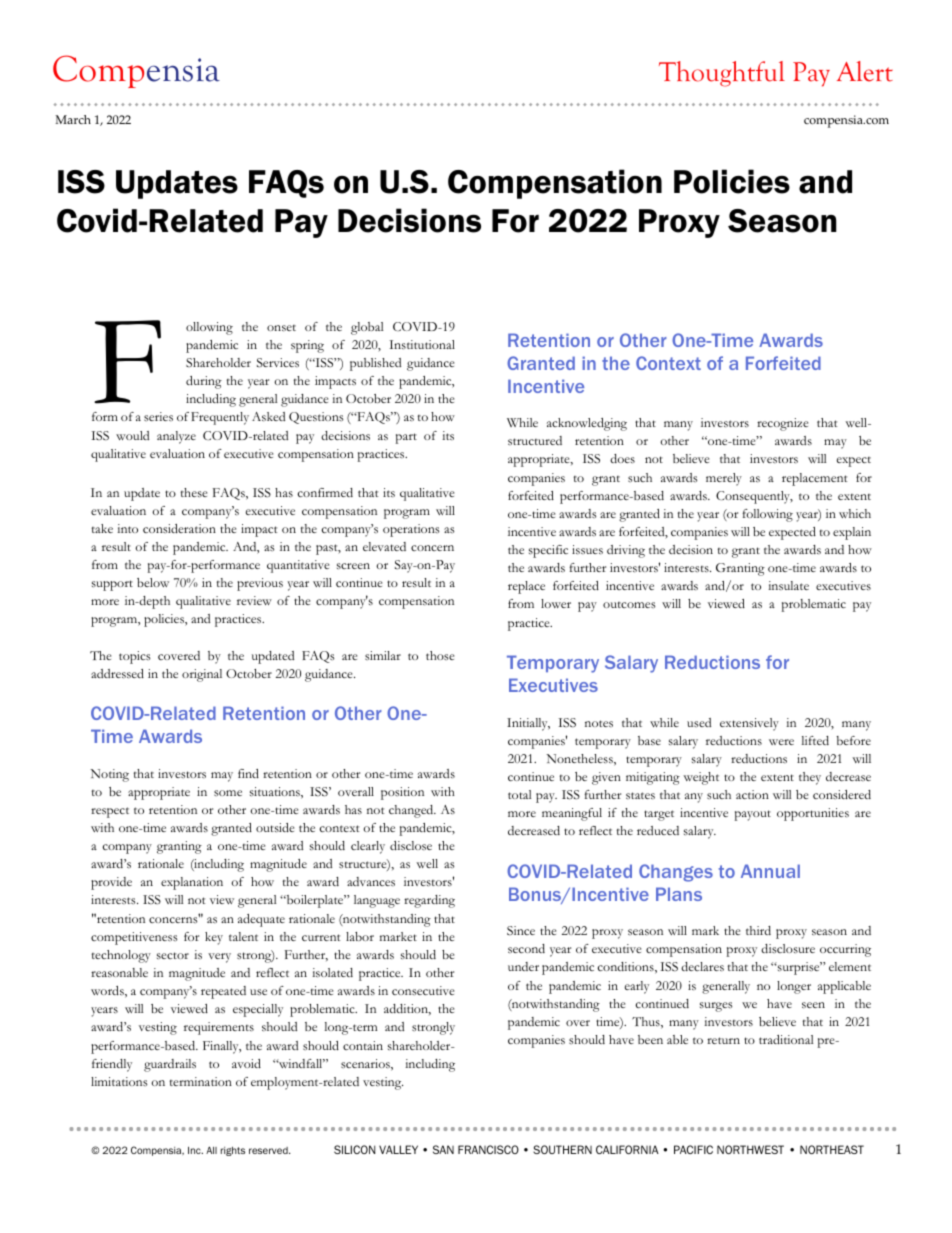  I want to click on March, so click(73, 119).
